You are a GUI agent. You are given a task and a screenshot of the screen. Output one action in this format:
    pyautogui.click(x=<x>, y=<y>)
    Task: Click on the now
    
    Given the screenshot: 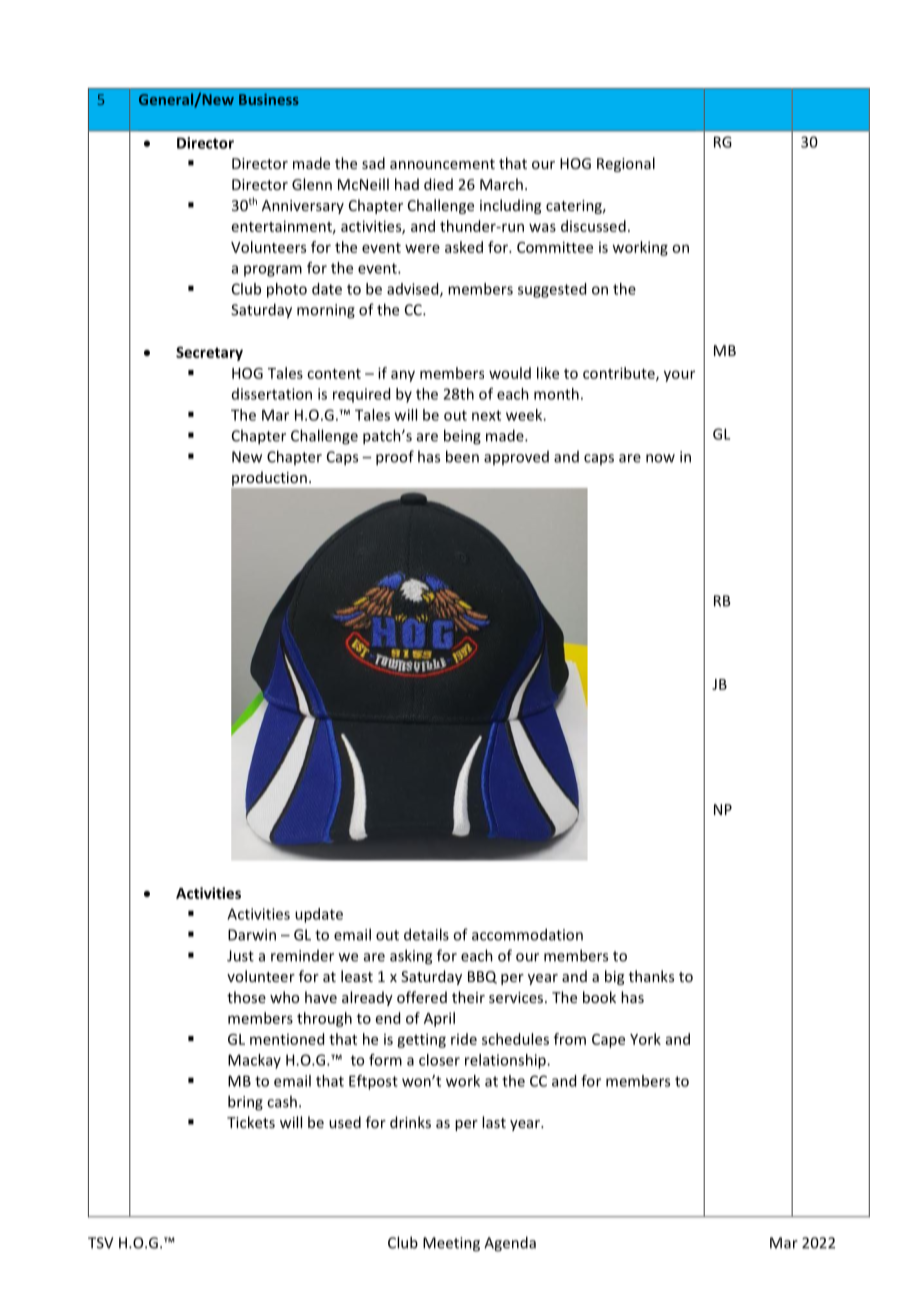 What is the action you would take?
    pyautogui.click(x=660, y=458)
